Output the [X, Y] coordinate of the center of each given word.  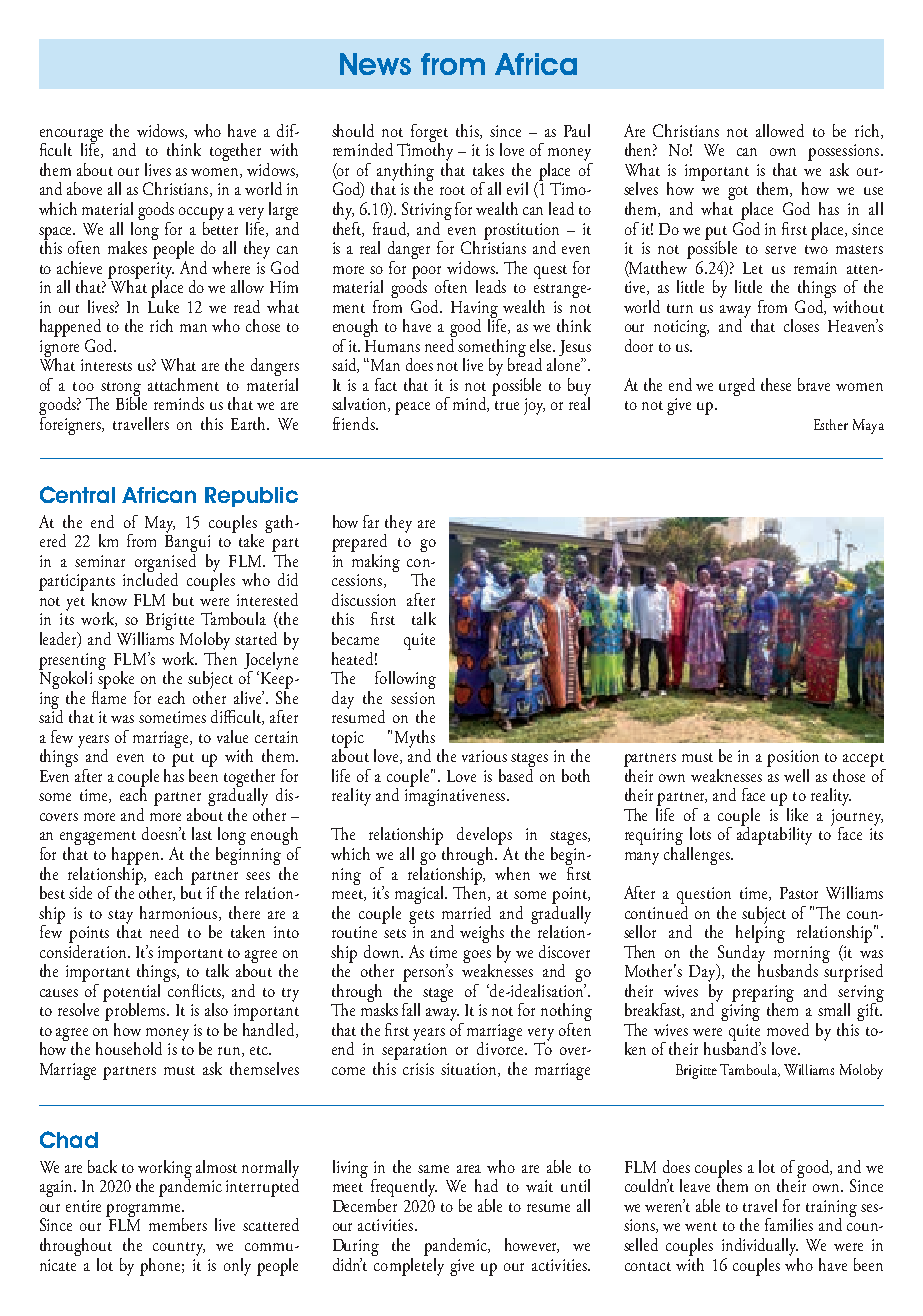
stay [120, 918]
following [405, 680]
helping [760, 934]
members [178, 1224]
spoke [116, 678]
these [776, 384]
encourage [71, 136]
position [793, 760]
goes [477, 957]
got [739, 194]
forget [429, 134]
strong [121, 390]
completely [408, 1265]
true [507, 405]
